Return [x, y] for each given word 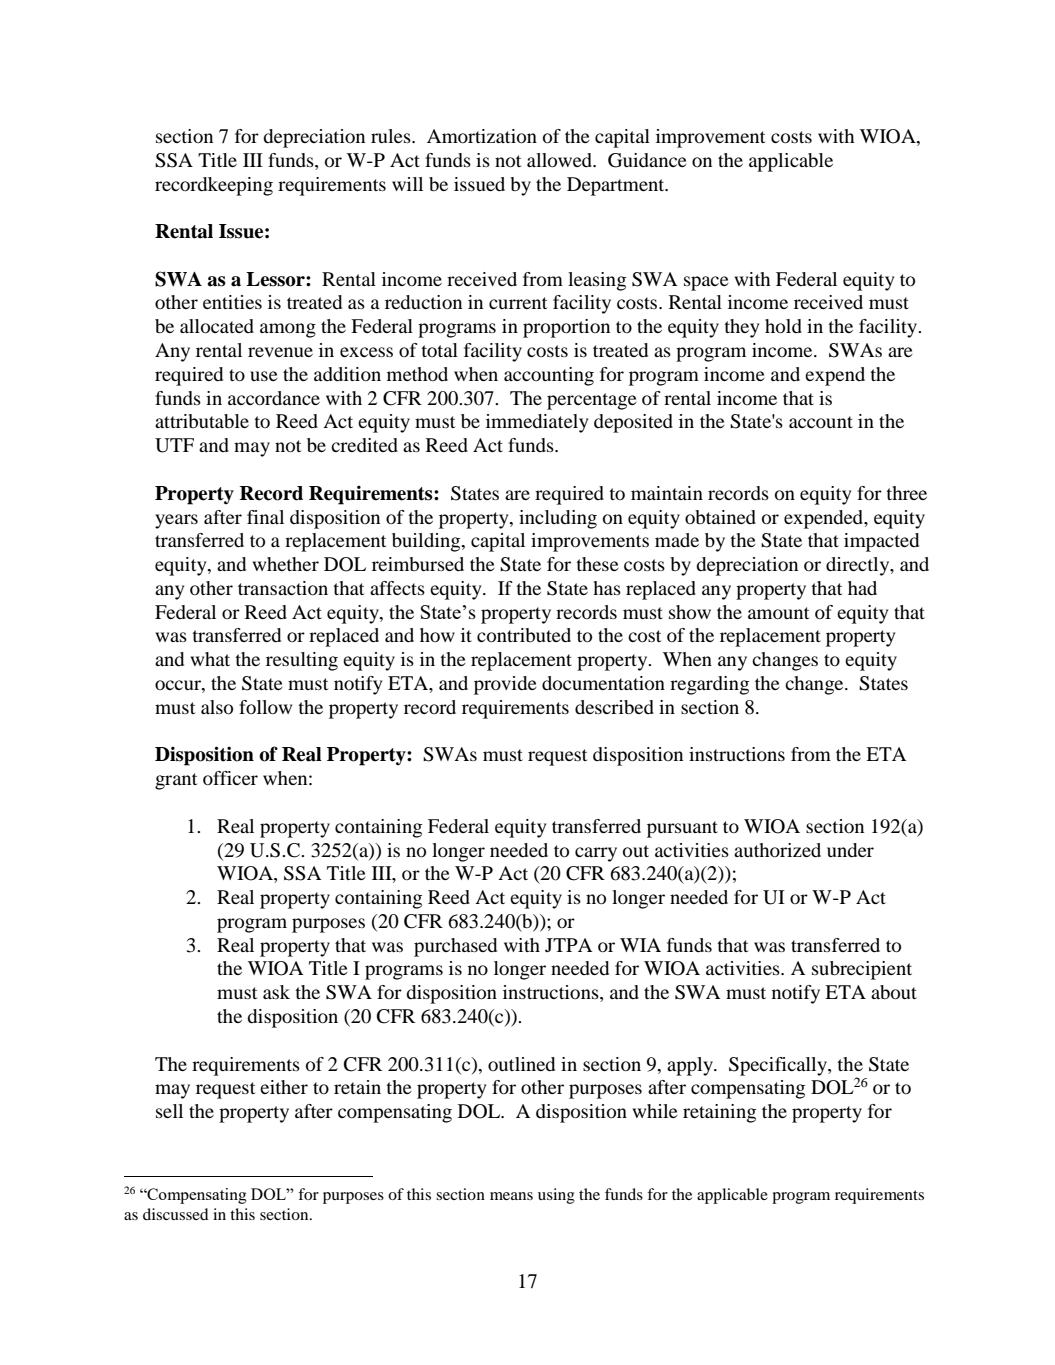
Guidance [647, 160]
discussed [175, 1214]
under [850, 850]
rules [392, 136]
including [558, 519]
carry [596, 854]
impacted [881, 542]
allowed [561, 160]
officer [230, 778]
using [556, 1196]
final [265, 517]
